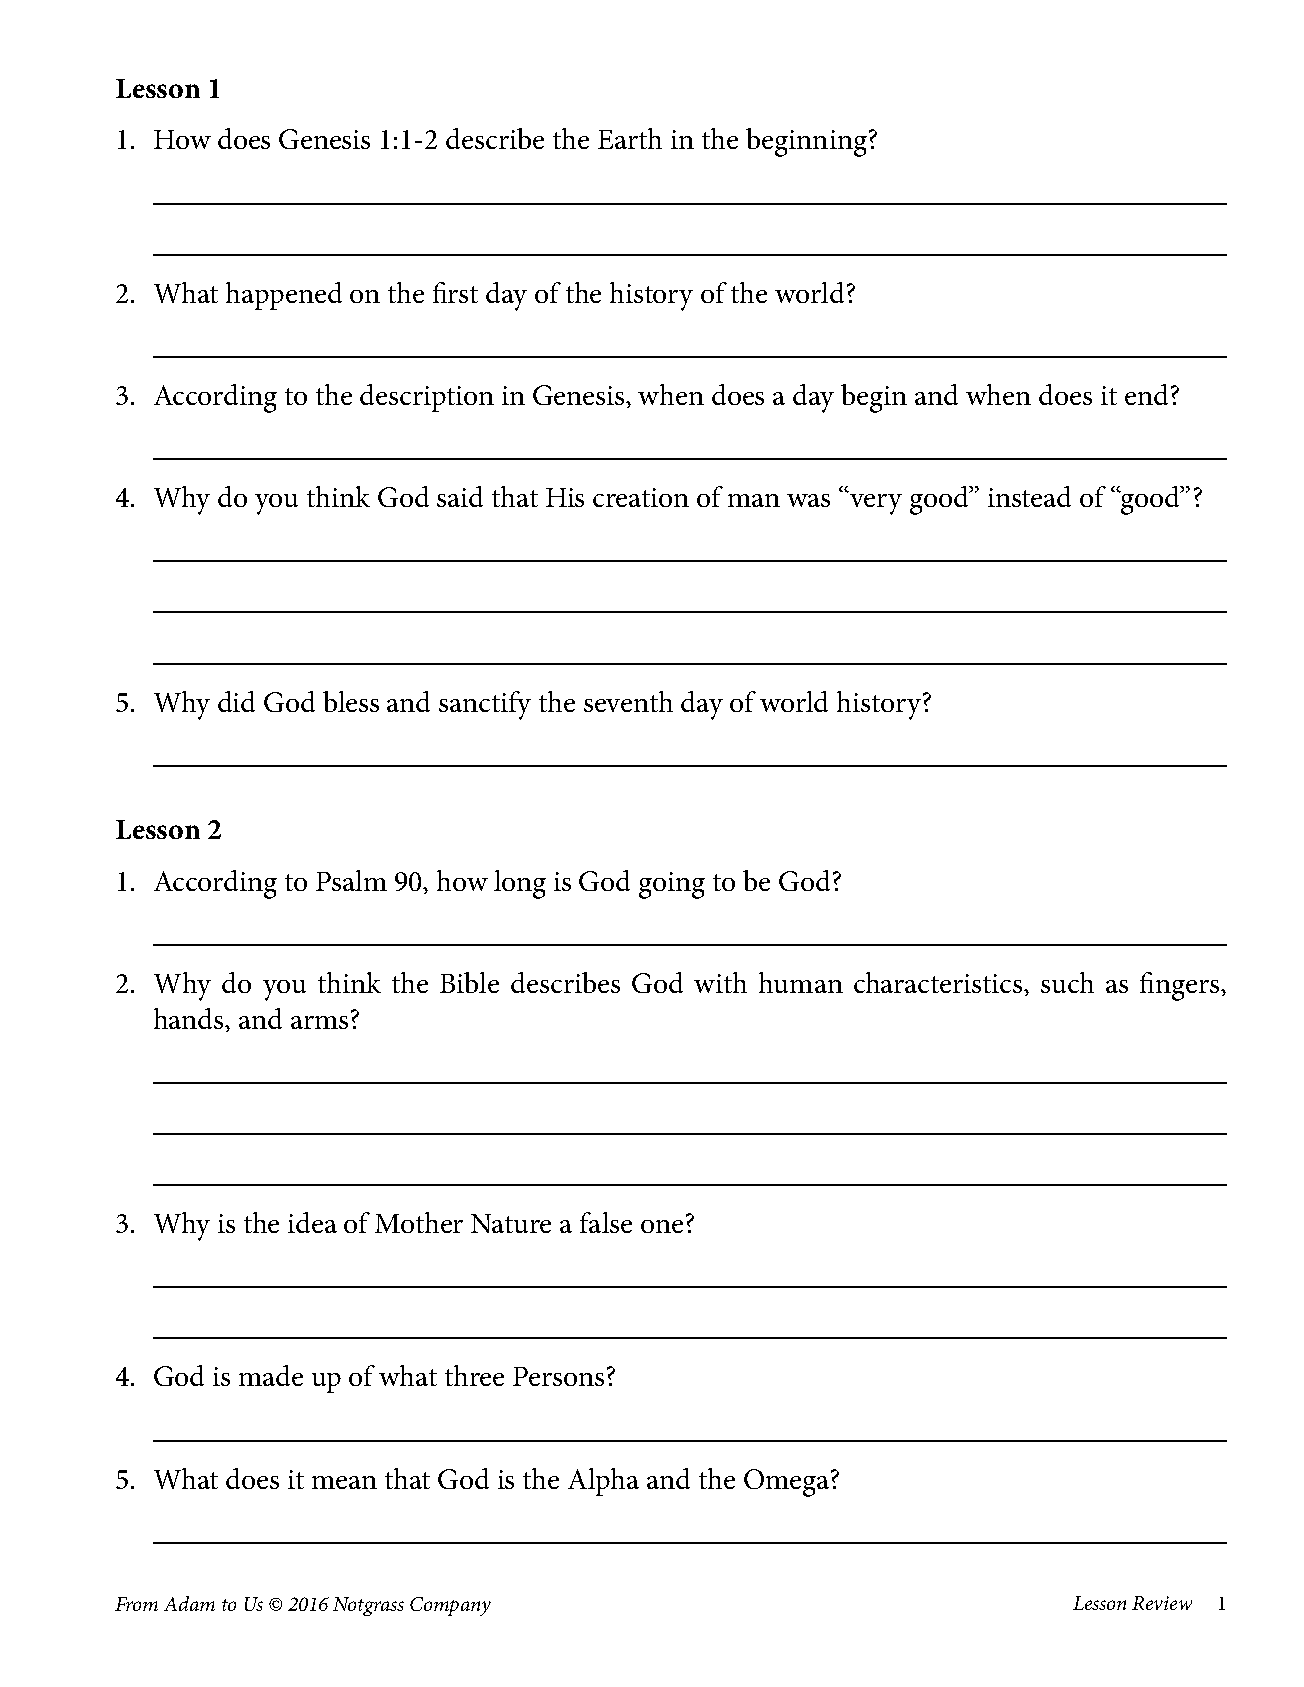 The width and height of the screenshot is (1304, 1687). Describe the element at coordinates (603, 1482) in the screenshot. I see `Alpha` at that location.
